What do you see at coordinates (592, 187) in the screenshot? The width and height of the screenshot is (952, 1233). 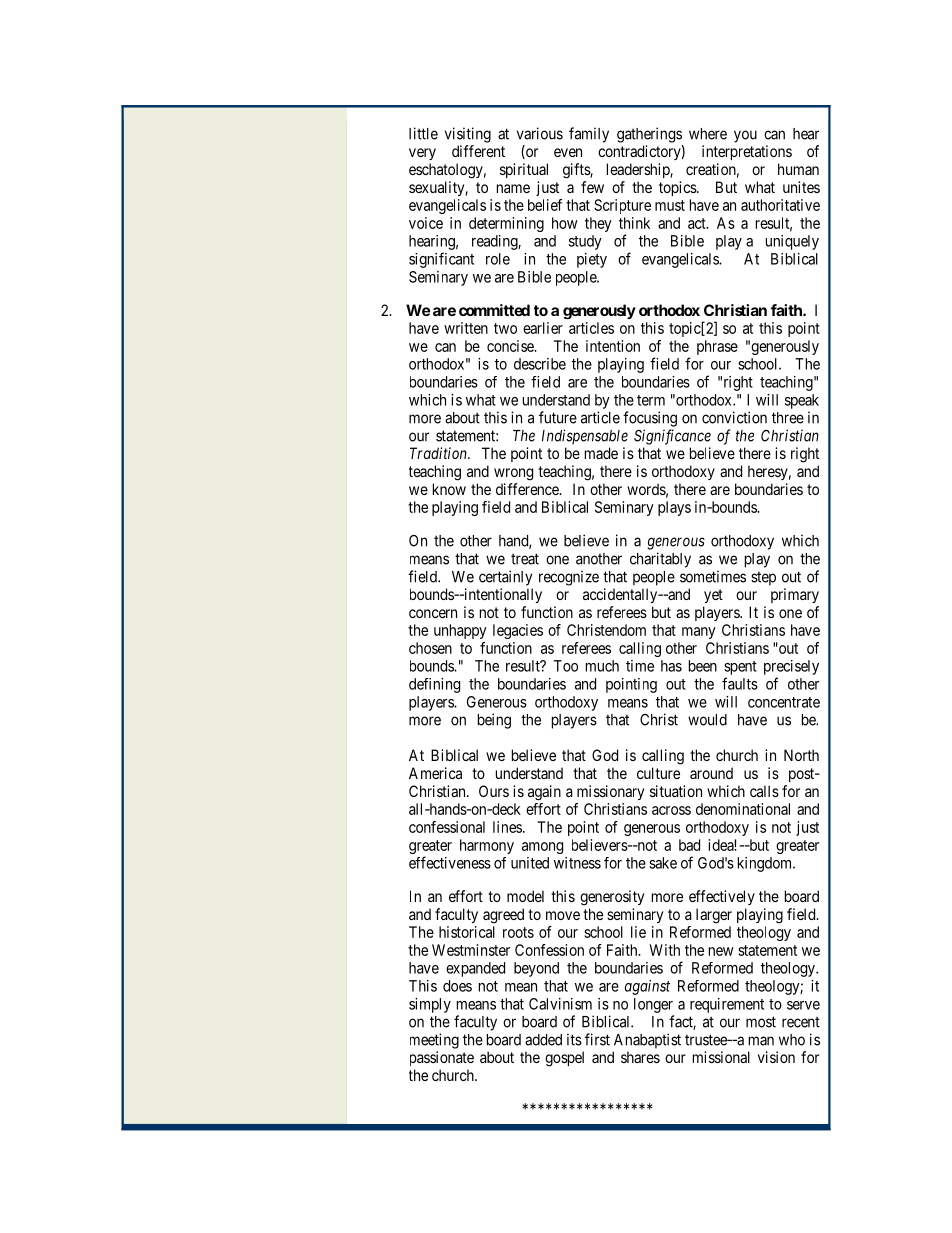 I see `few` at bounding box center [592, 187].
